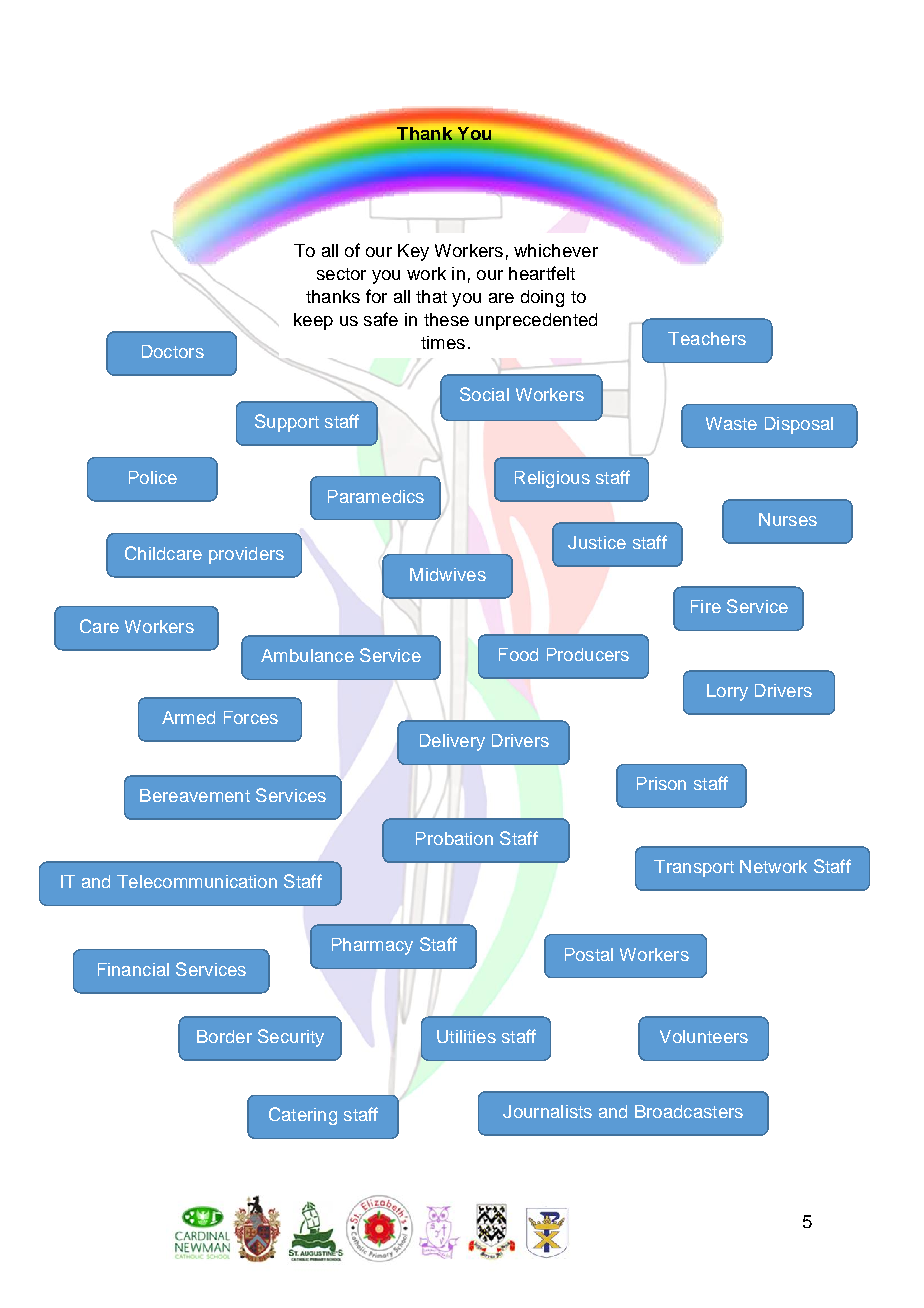 Image resolution: width=924 pixels, height=1308 pixels. Describe the element at coordinates (731, 423) in the document. I see `Waste` at that location.
